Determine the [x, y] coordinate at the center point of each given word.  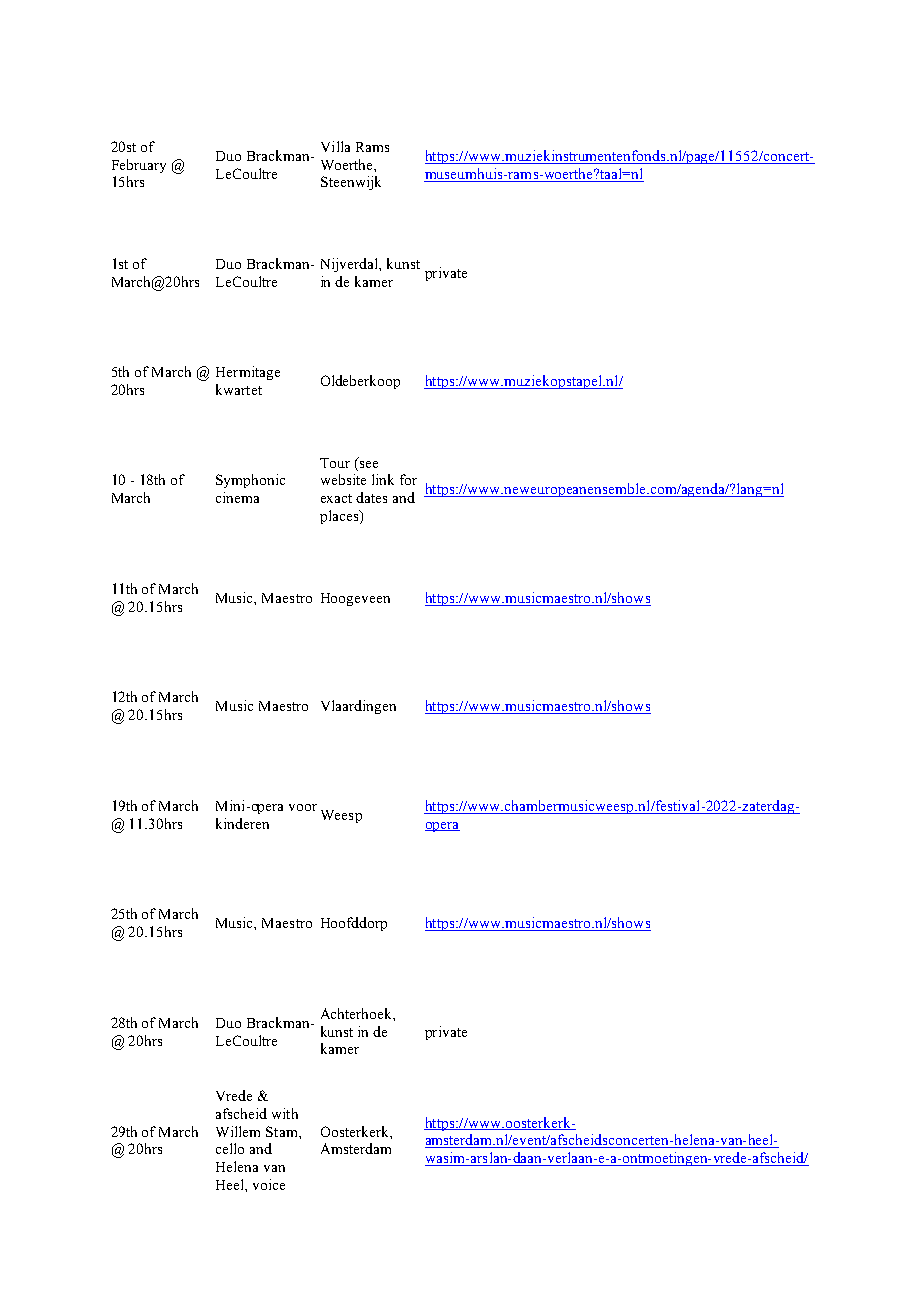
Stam [283, 1131]
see [369, 464]
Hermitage [248, 373]
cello [230, 1148]
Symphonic [250, 481]
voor [303, 807]
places [340, 517]
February [139, 166]
